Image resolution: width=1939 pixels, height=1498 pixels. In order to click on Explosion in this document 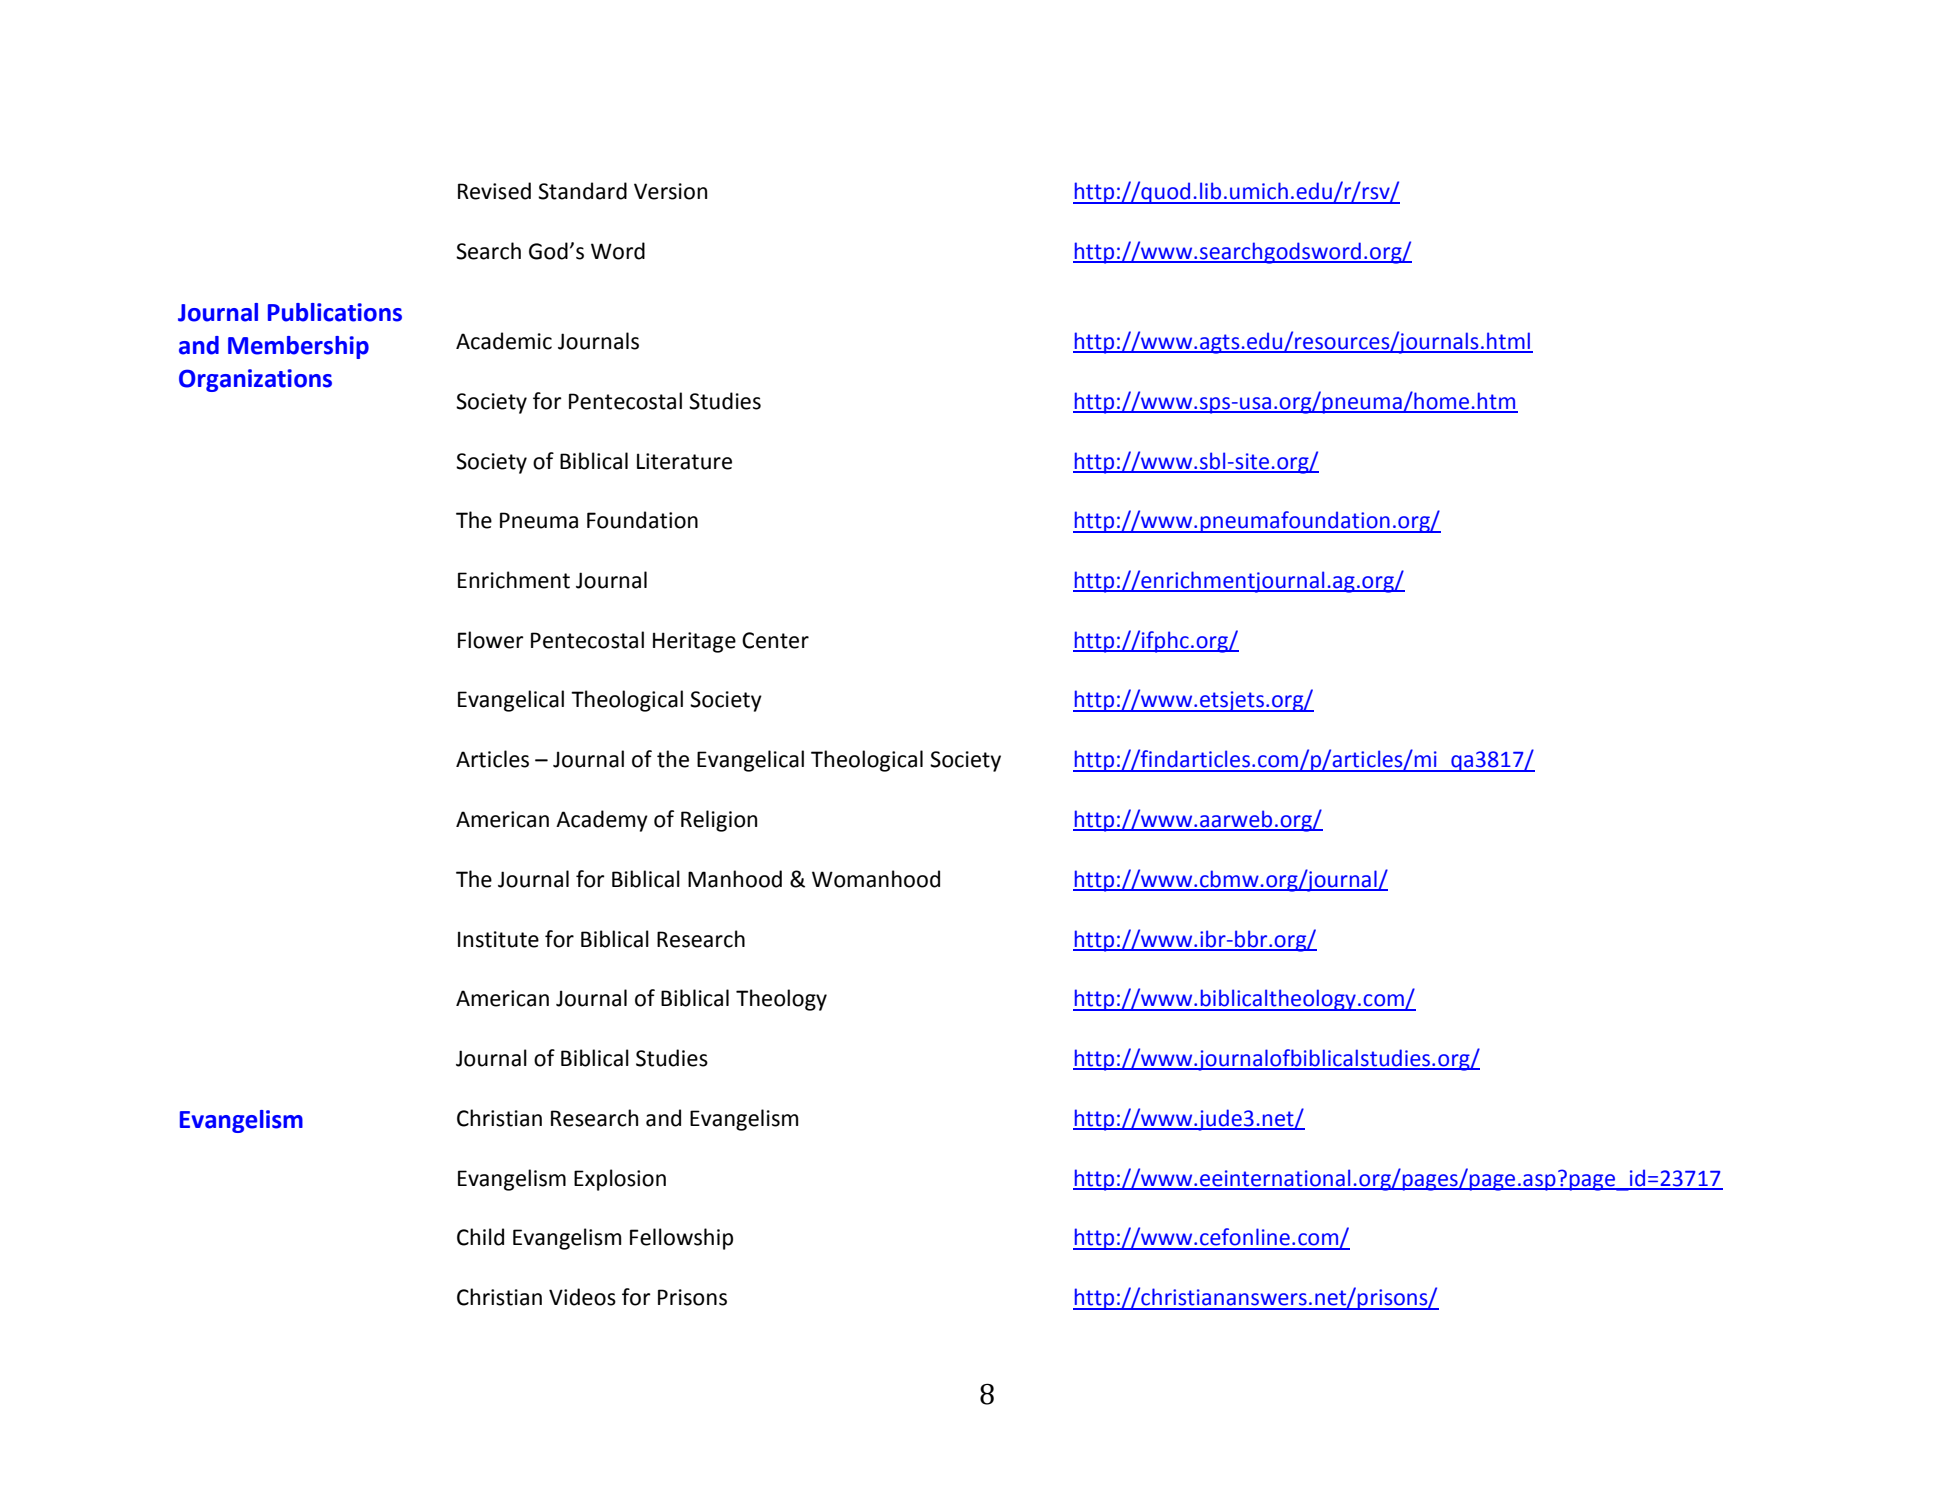, I will do `click(620, 1180)`.
